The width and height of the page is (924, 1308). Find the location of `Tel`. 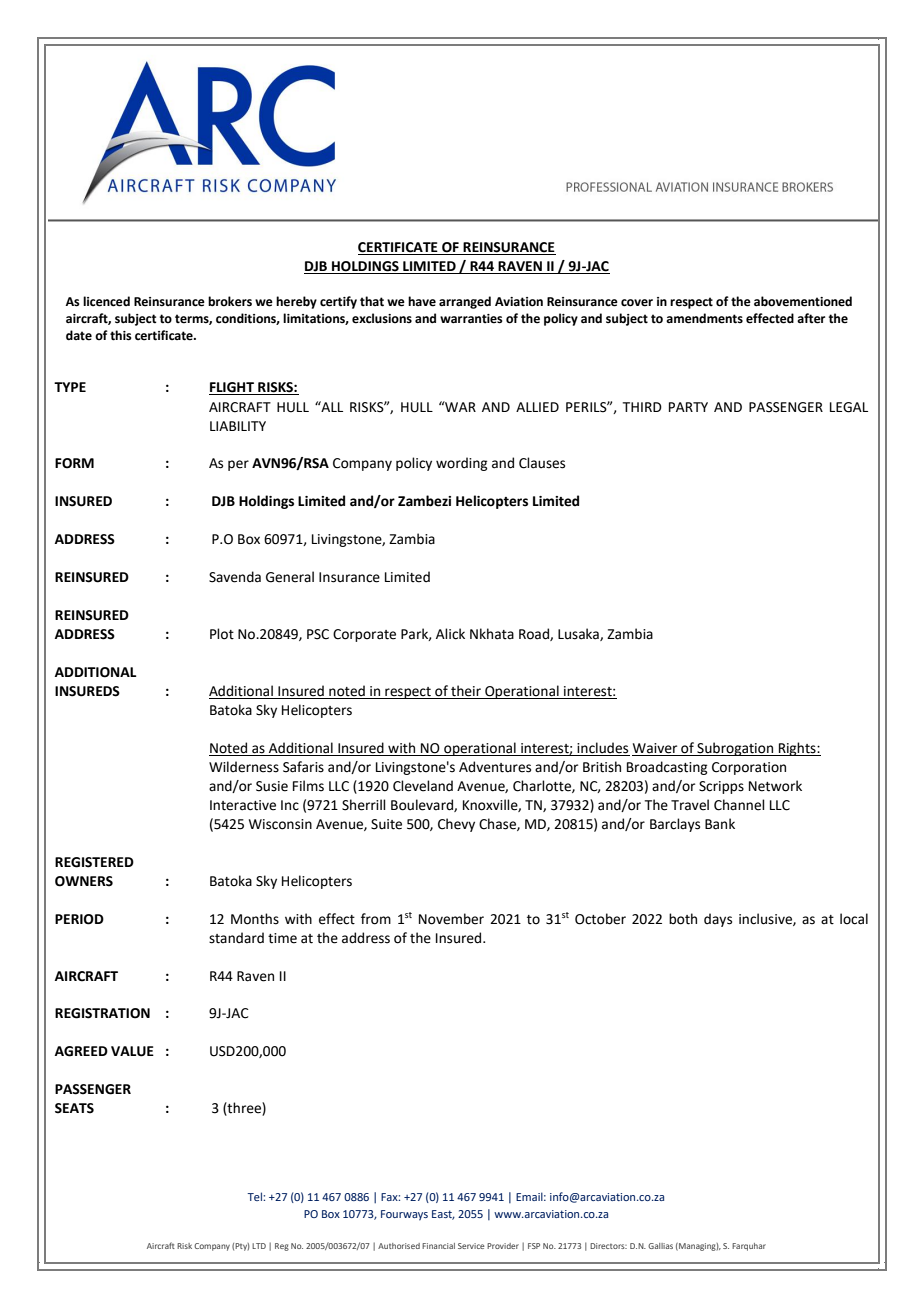

Tel is located at coordinates (255, 1196).
